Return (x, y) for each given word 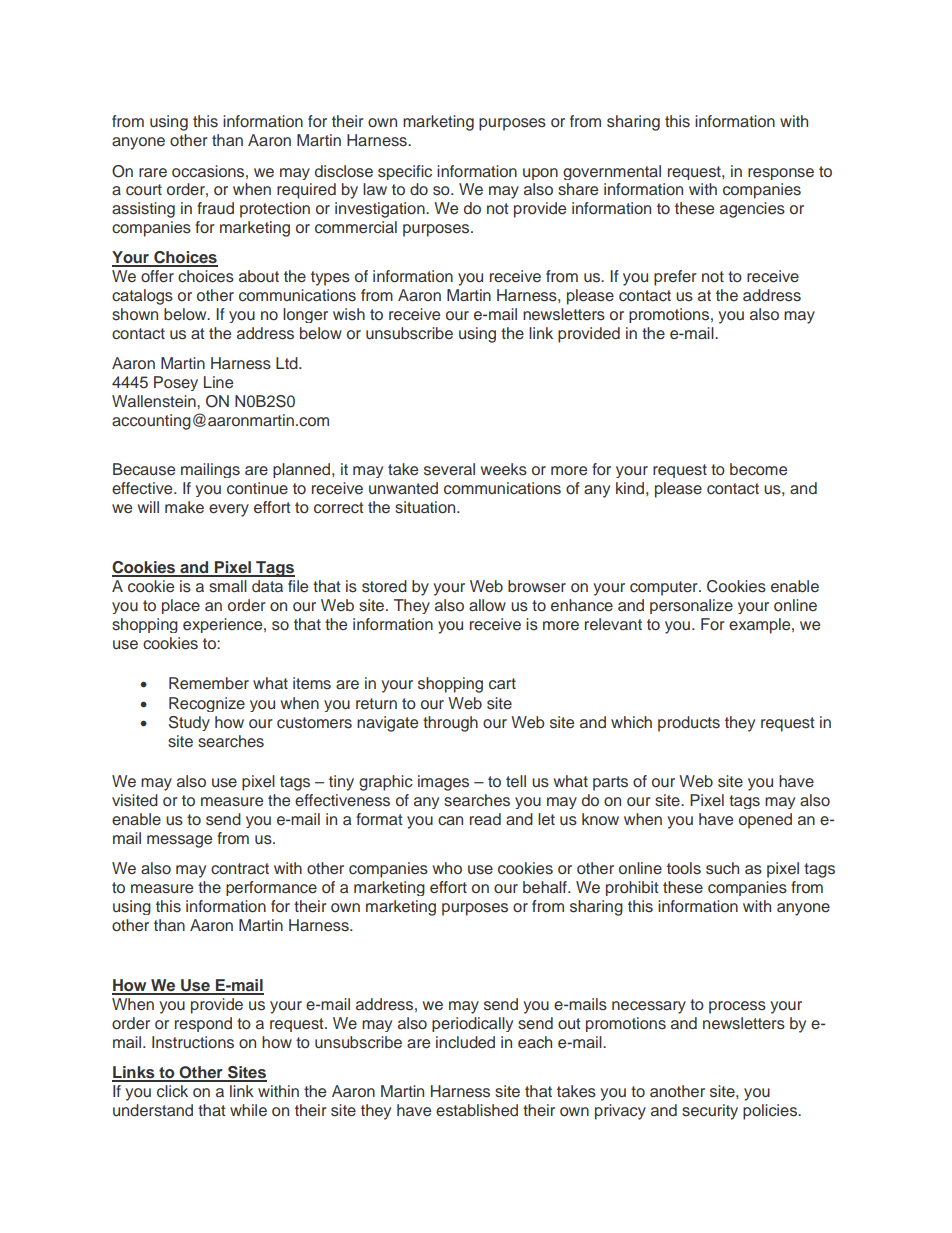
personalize (691, 606)
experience (224, 625)
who (447, 868)
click (172, 1091)
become (758, 469)
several (449, 469)
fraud (215, 208)
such (722, 868)
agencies (752, 210)
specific (405, 172)
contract (240, 869)
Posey (176, 383)
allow (487, 605)
